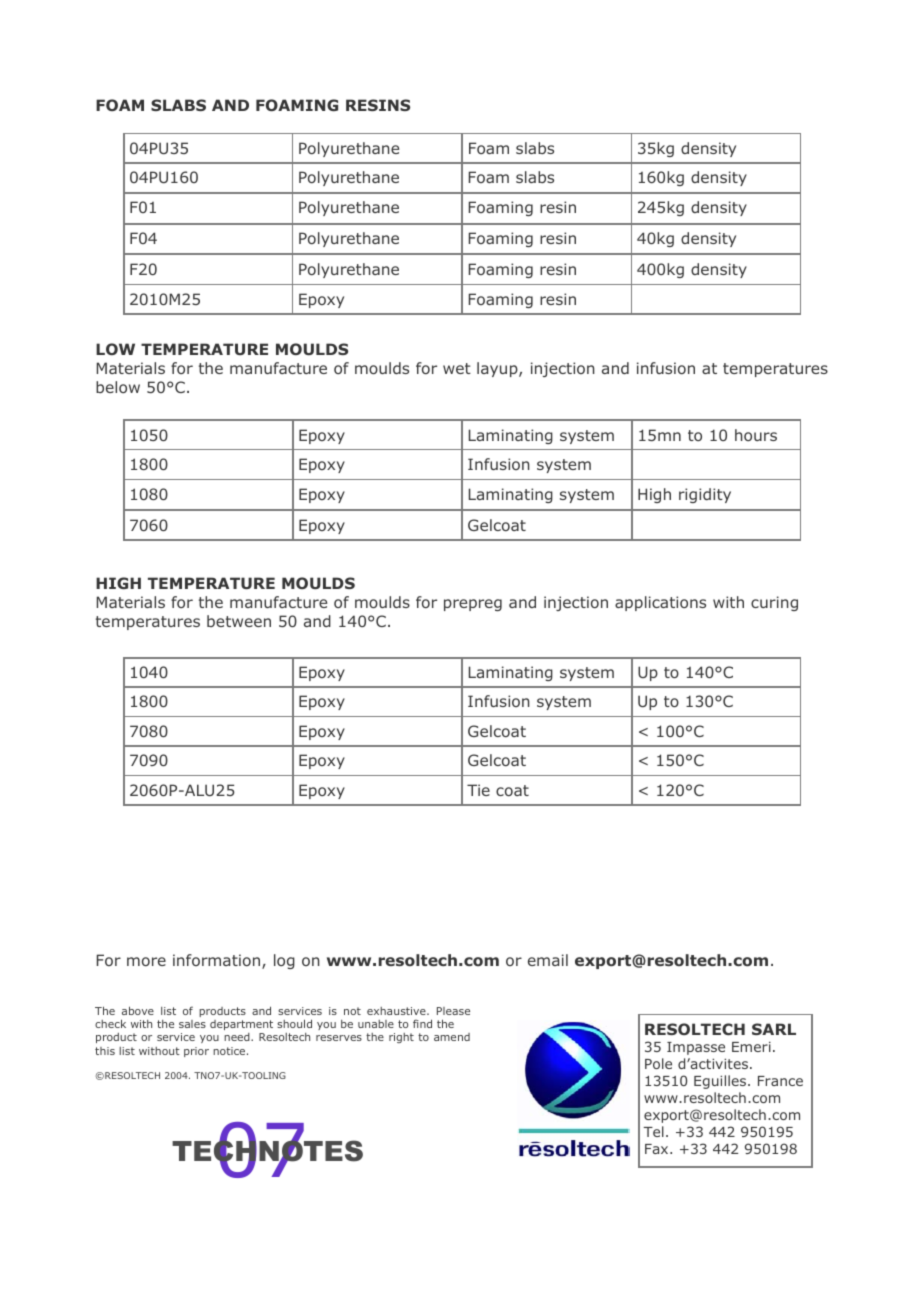 Image resolution: width=924 pixels, height=1308 pixels. Describe the element at coordinates (548, 960) in the page. I see `email` at that location.
